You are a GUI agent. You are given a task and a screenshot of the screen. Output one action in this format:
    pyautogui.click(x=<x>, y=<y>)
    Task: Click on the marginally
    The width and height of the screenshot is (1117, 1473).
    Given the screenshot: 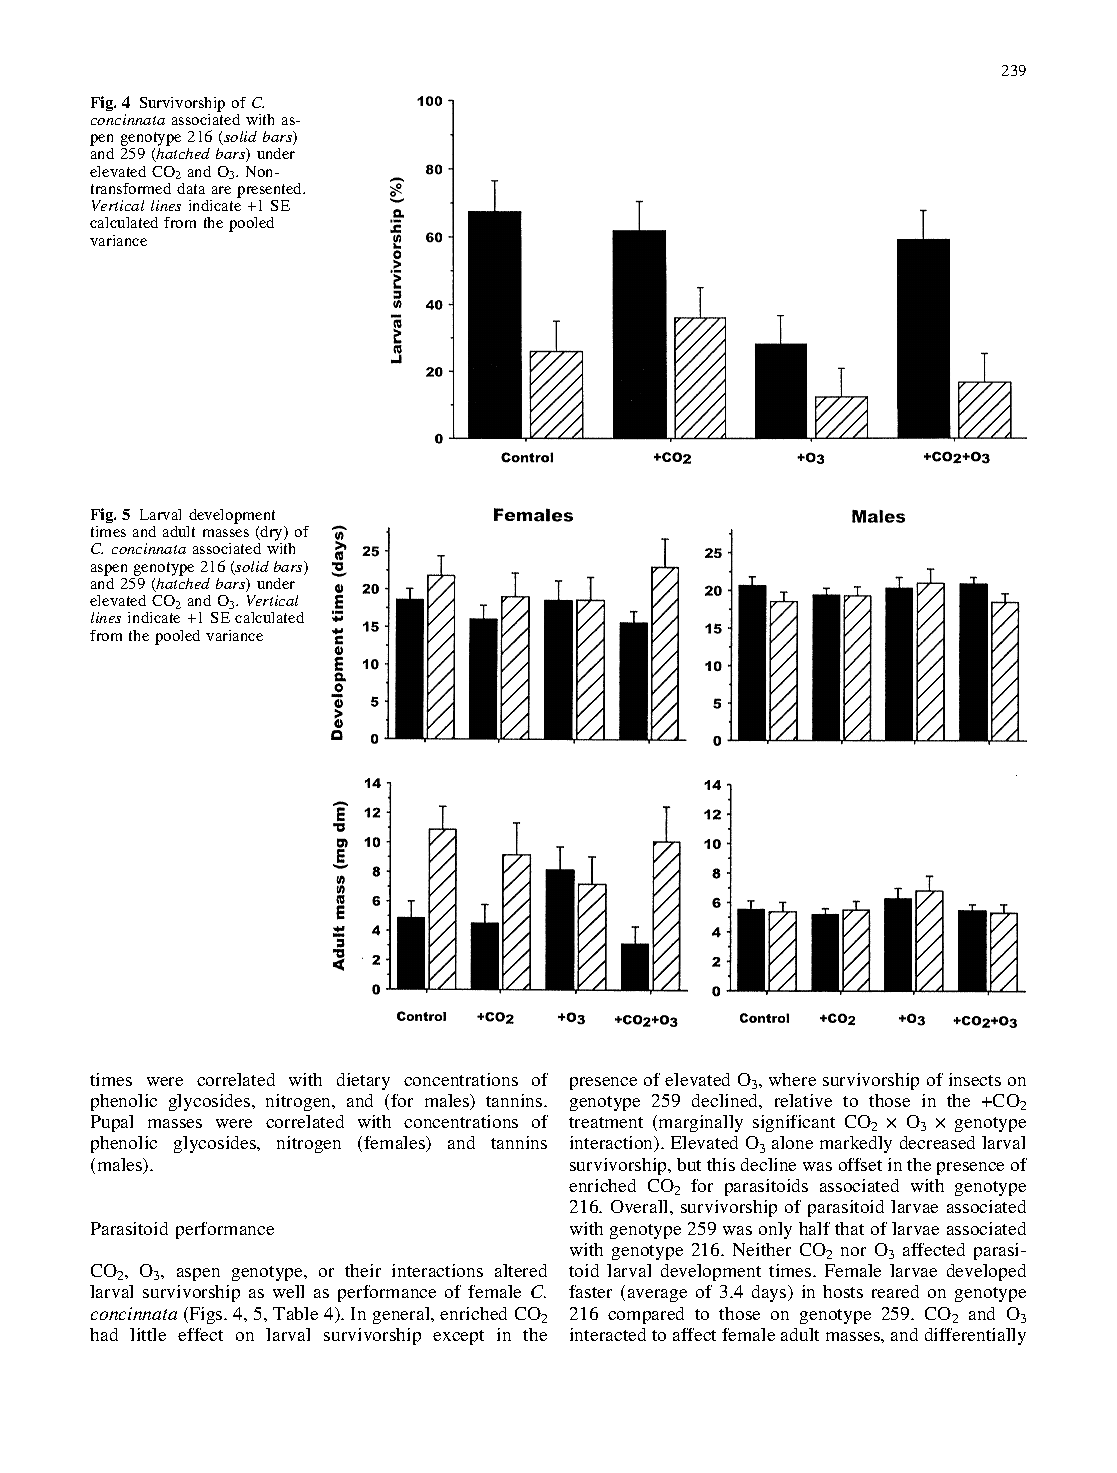 What is the action you would take?
    pyautogui.click(x=701, y=1123)
